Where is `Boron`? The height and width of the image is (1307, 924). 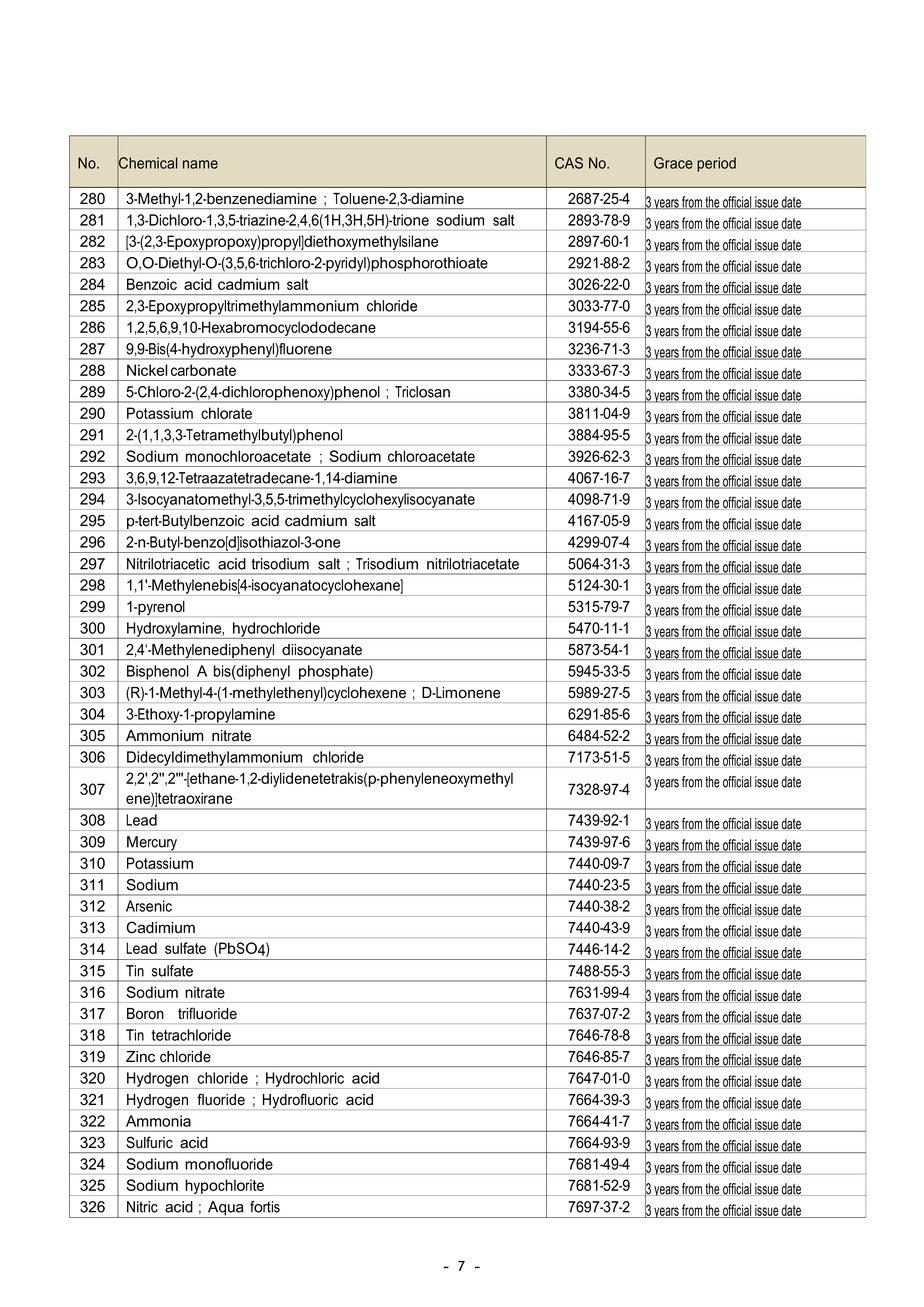 Boron is located at coordinates (145, 1014).
